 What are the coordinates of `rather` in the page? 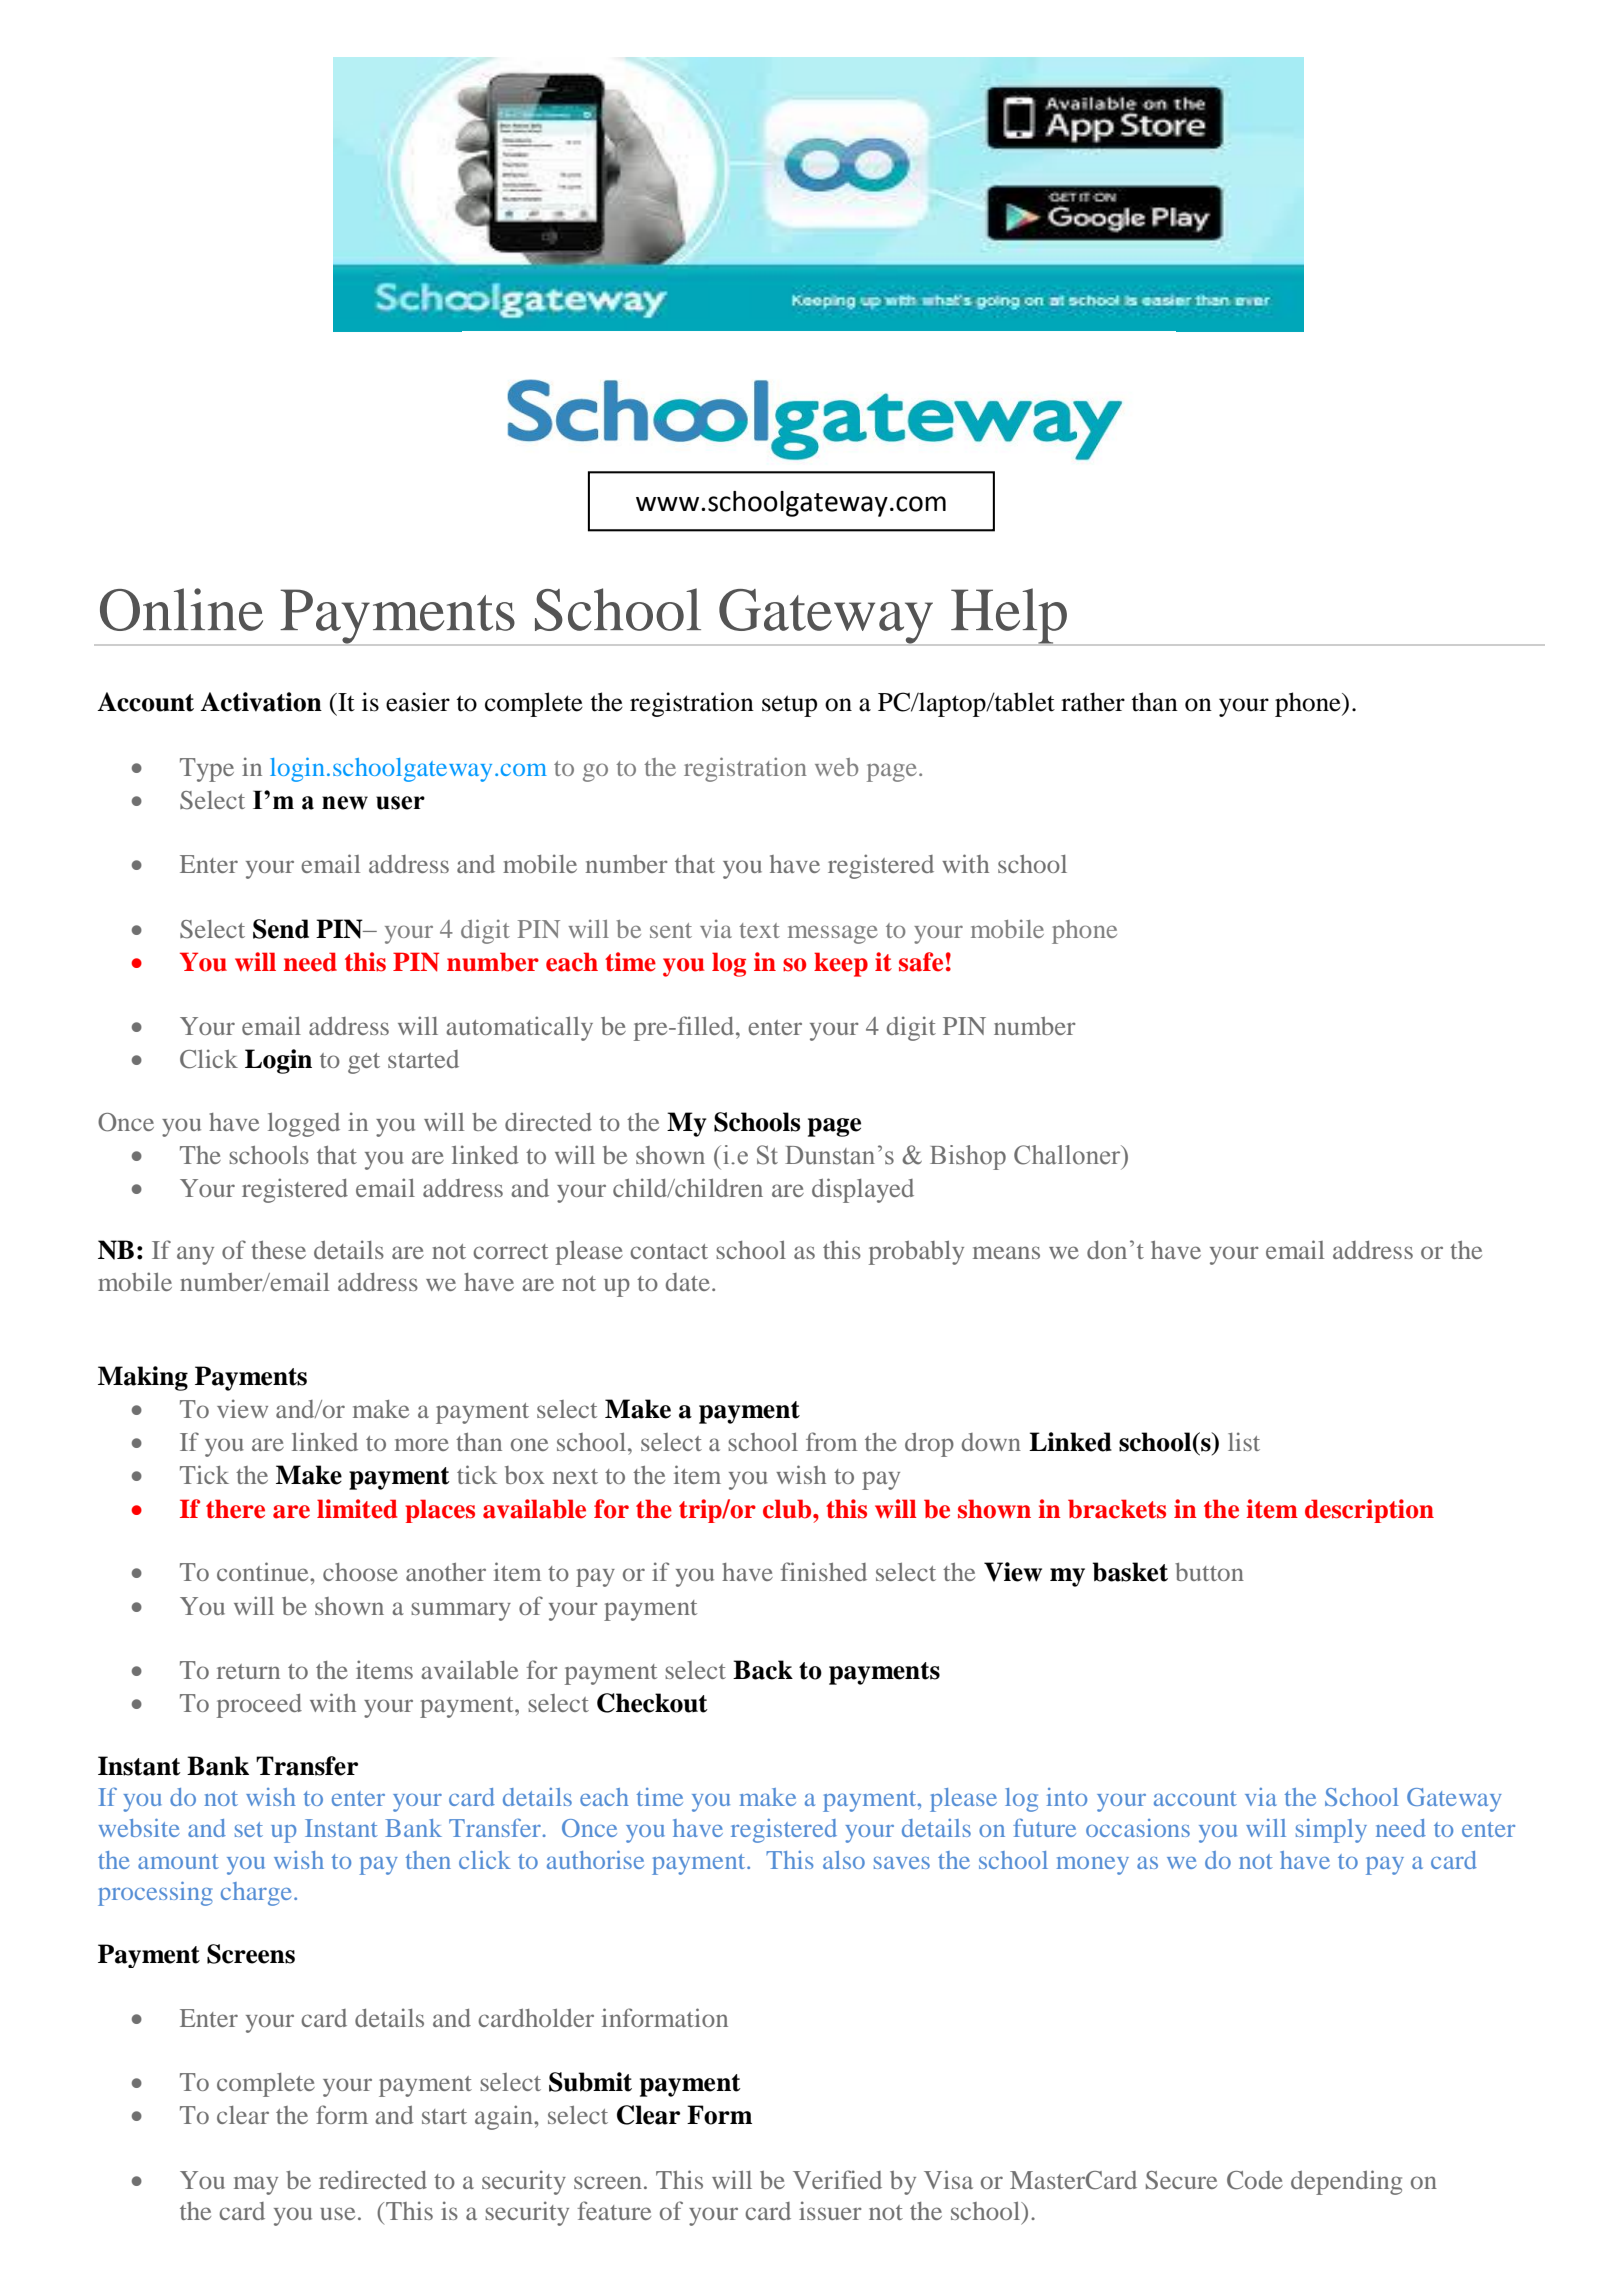 It's located at (1093, 702).
